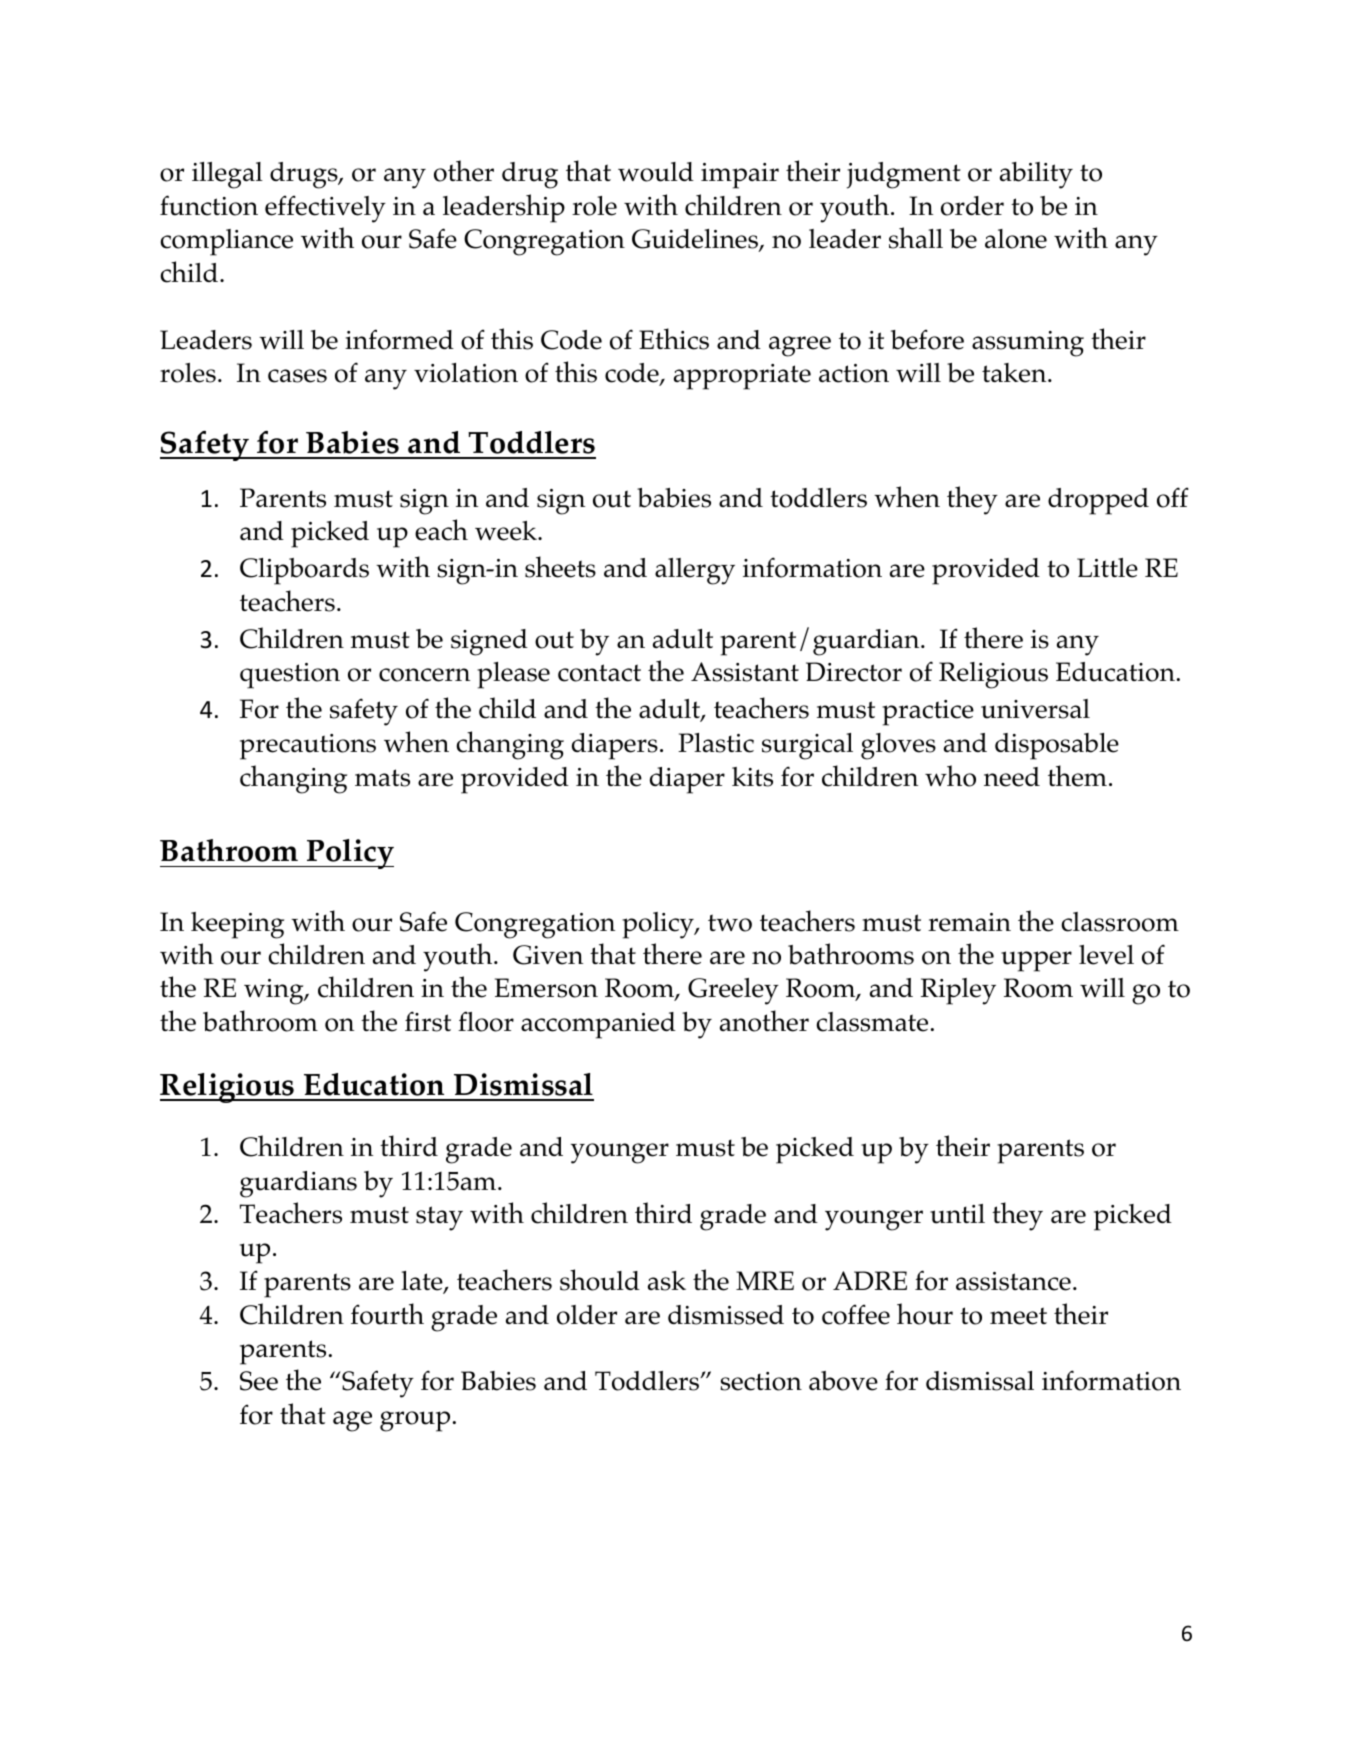  I want to click on allergy, so click(695, 571).
